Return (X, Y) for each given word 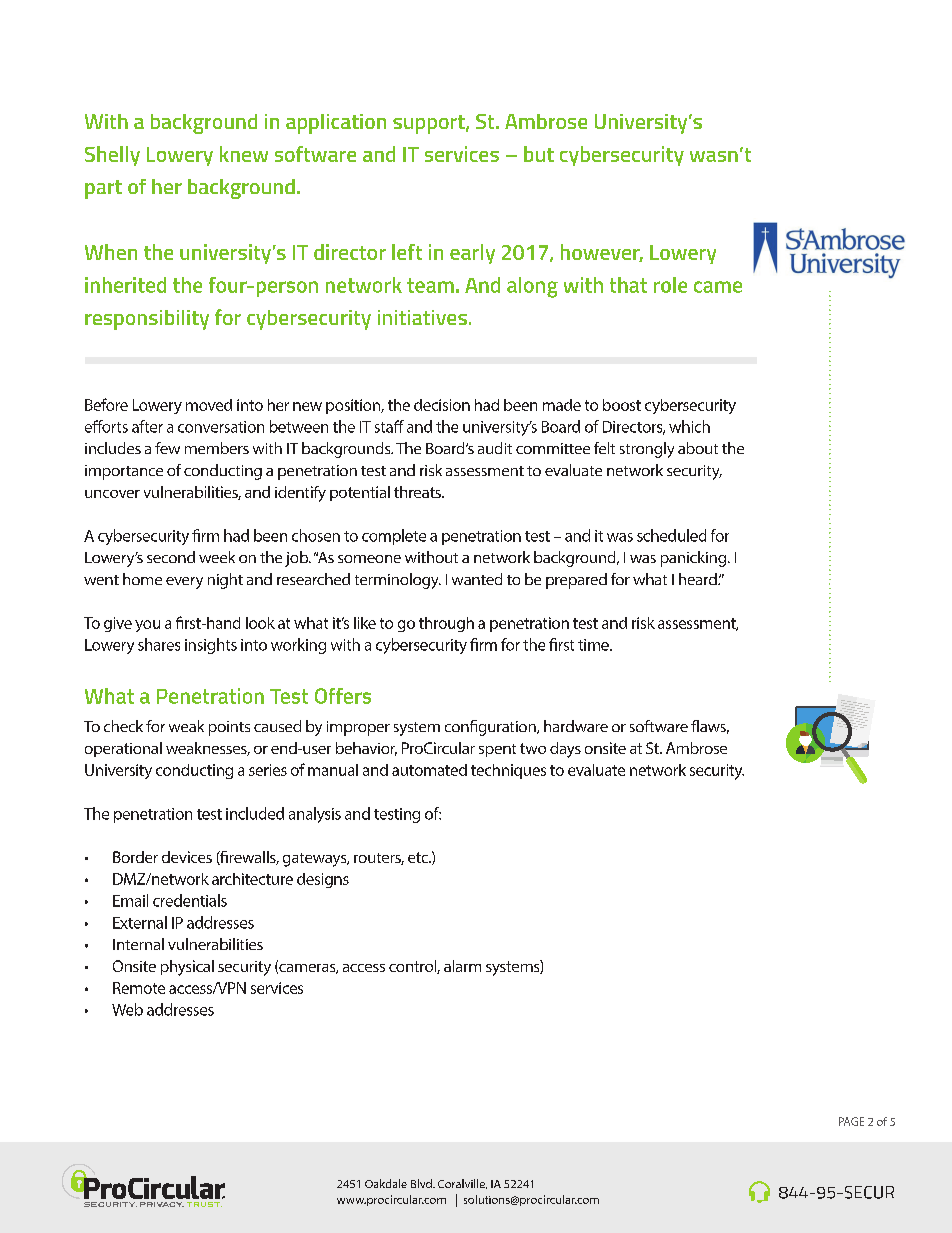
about (698, 448)
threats (418, 492)
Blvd (422, 1183)
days (565, 750)
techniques (508, 771)
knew (244, 154)
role (670, 285)
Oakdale (386, 1183)
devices (187, 857)
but (539, 154)
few (167, 448)
